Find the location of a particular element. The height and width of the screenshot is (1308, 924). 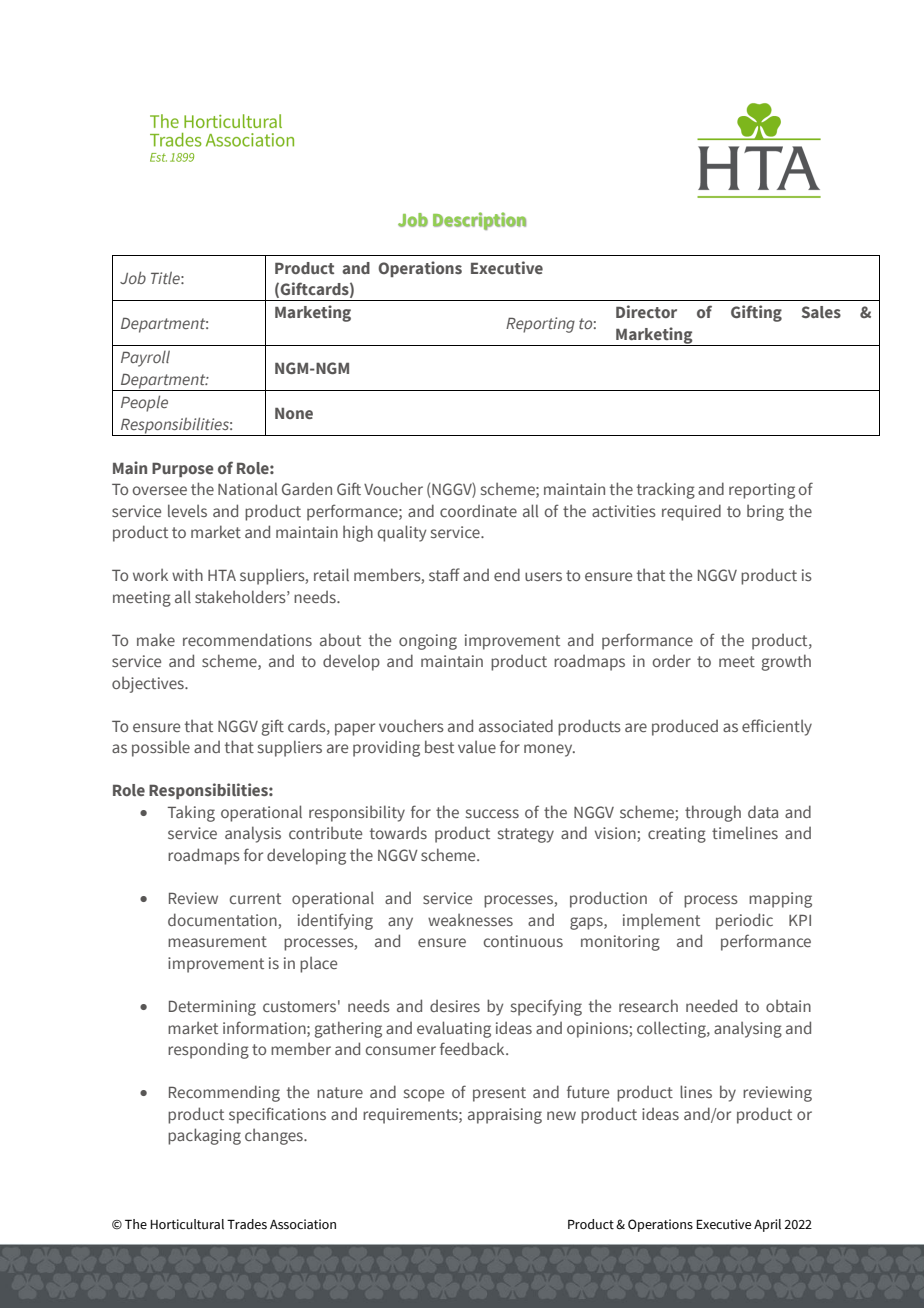

Sales is located at coordinates (821, 312).
